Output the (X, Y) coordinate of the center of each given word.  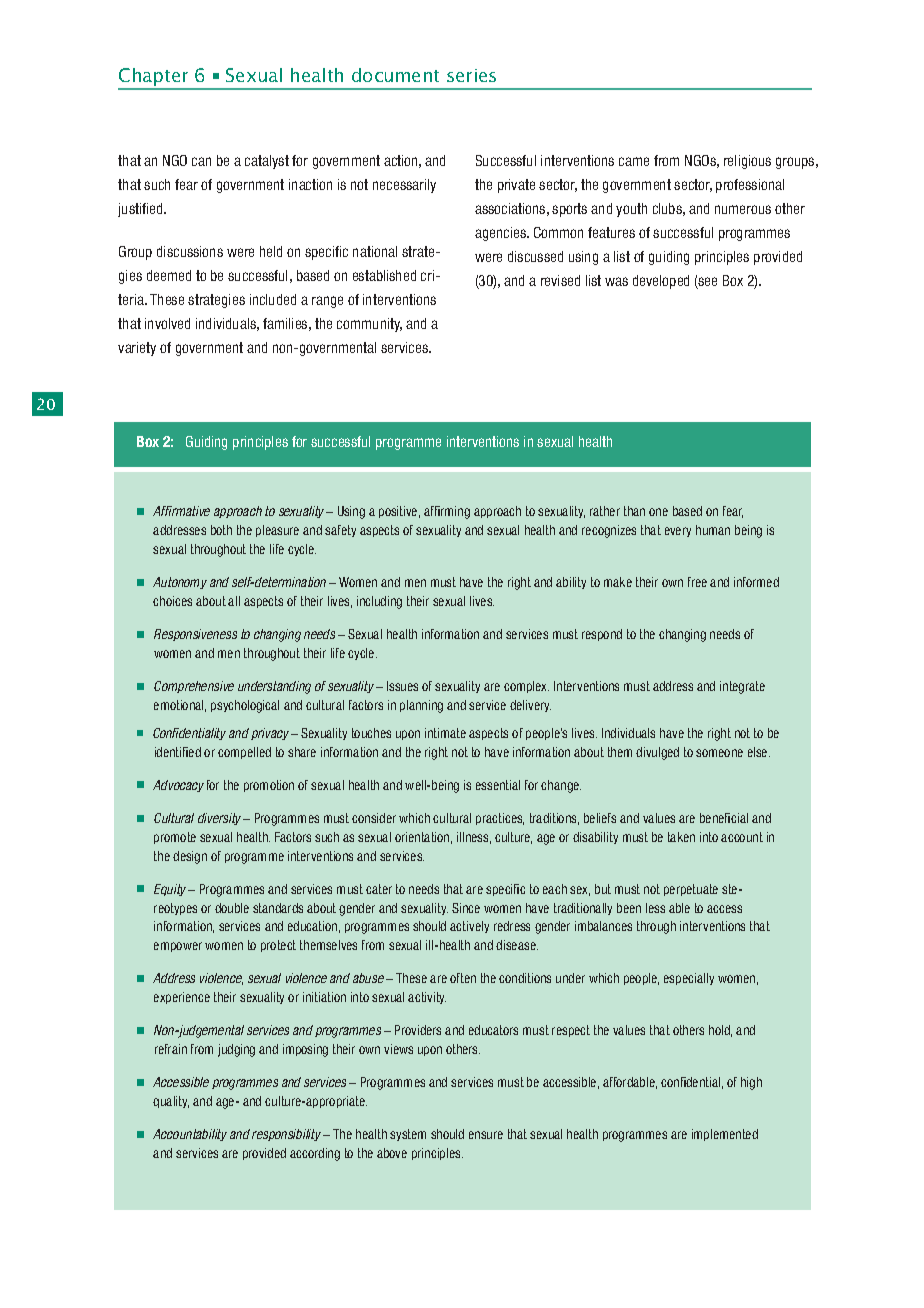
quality (171, 1102)
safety (340, 531)
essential (498, 785)
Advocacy (178, 786)
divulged (657, 753)
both (221, 530)
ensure (486, 1135)
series (471, 75)
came (634, 161)
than (634, 511)
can (201, 161)
